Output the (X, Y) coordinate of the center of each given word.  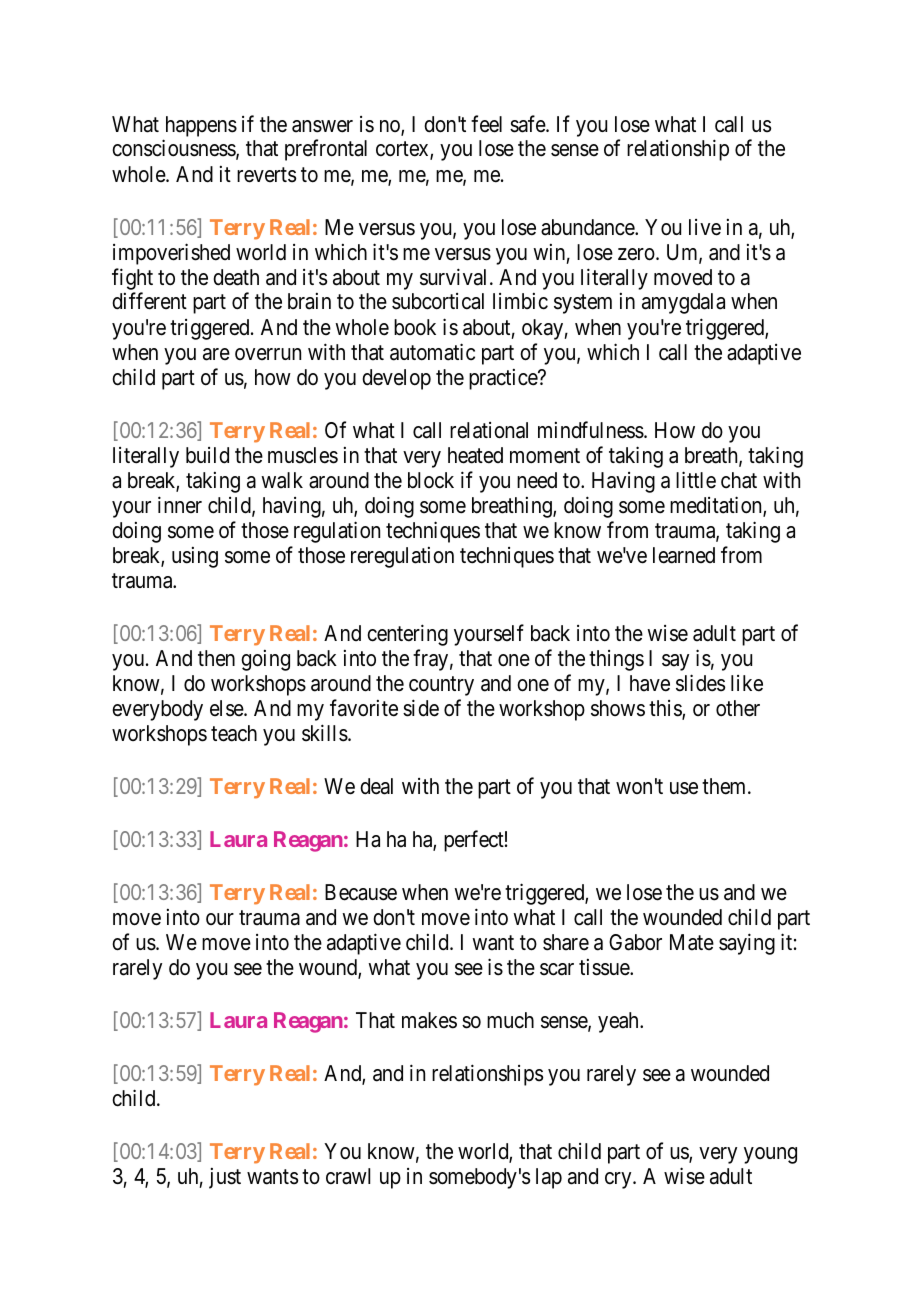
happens (201, 126)
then (216, 658)
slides (700, 683)
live (705, 227)
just (225, 1178)
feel (486, 124)
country (441, 686)
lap (549, 1178)
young (770, 1155)
